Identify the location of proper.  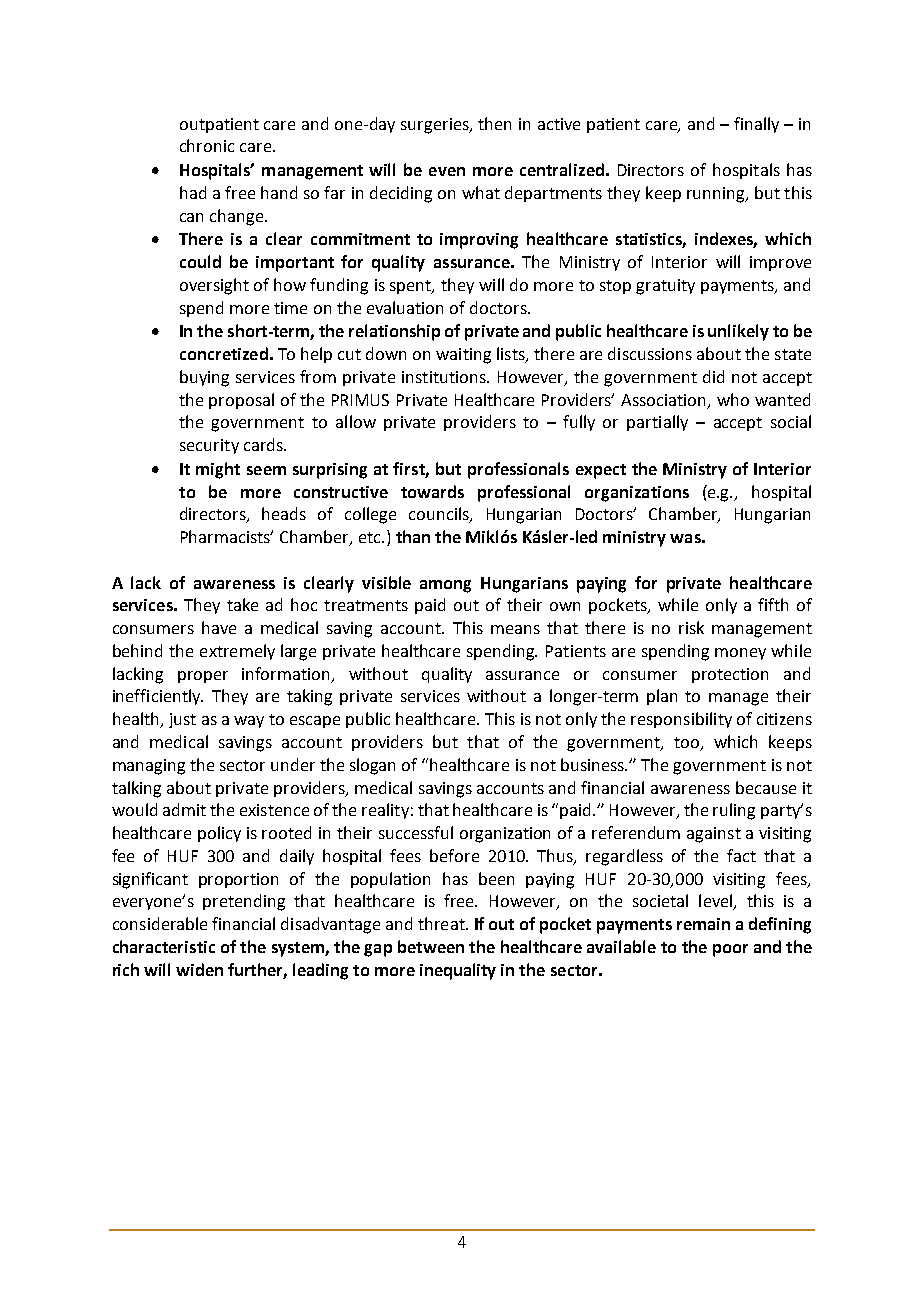
(203, 677).
